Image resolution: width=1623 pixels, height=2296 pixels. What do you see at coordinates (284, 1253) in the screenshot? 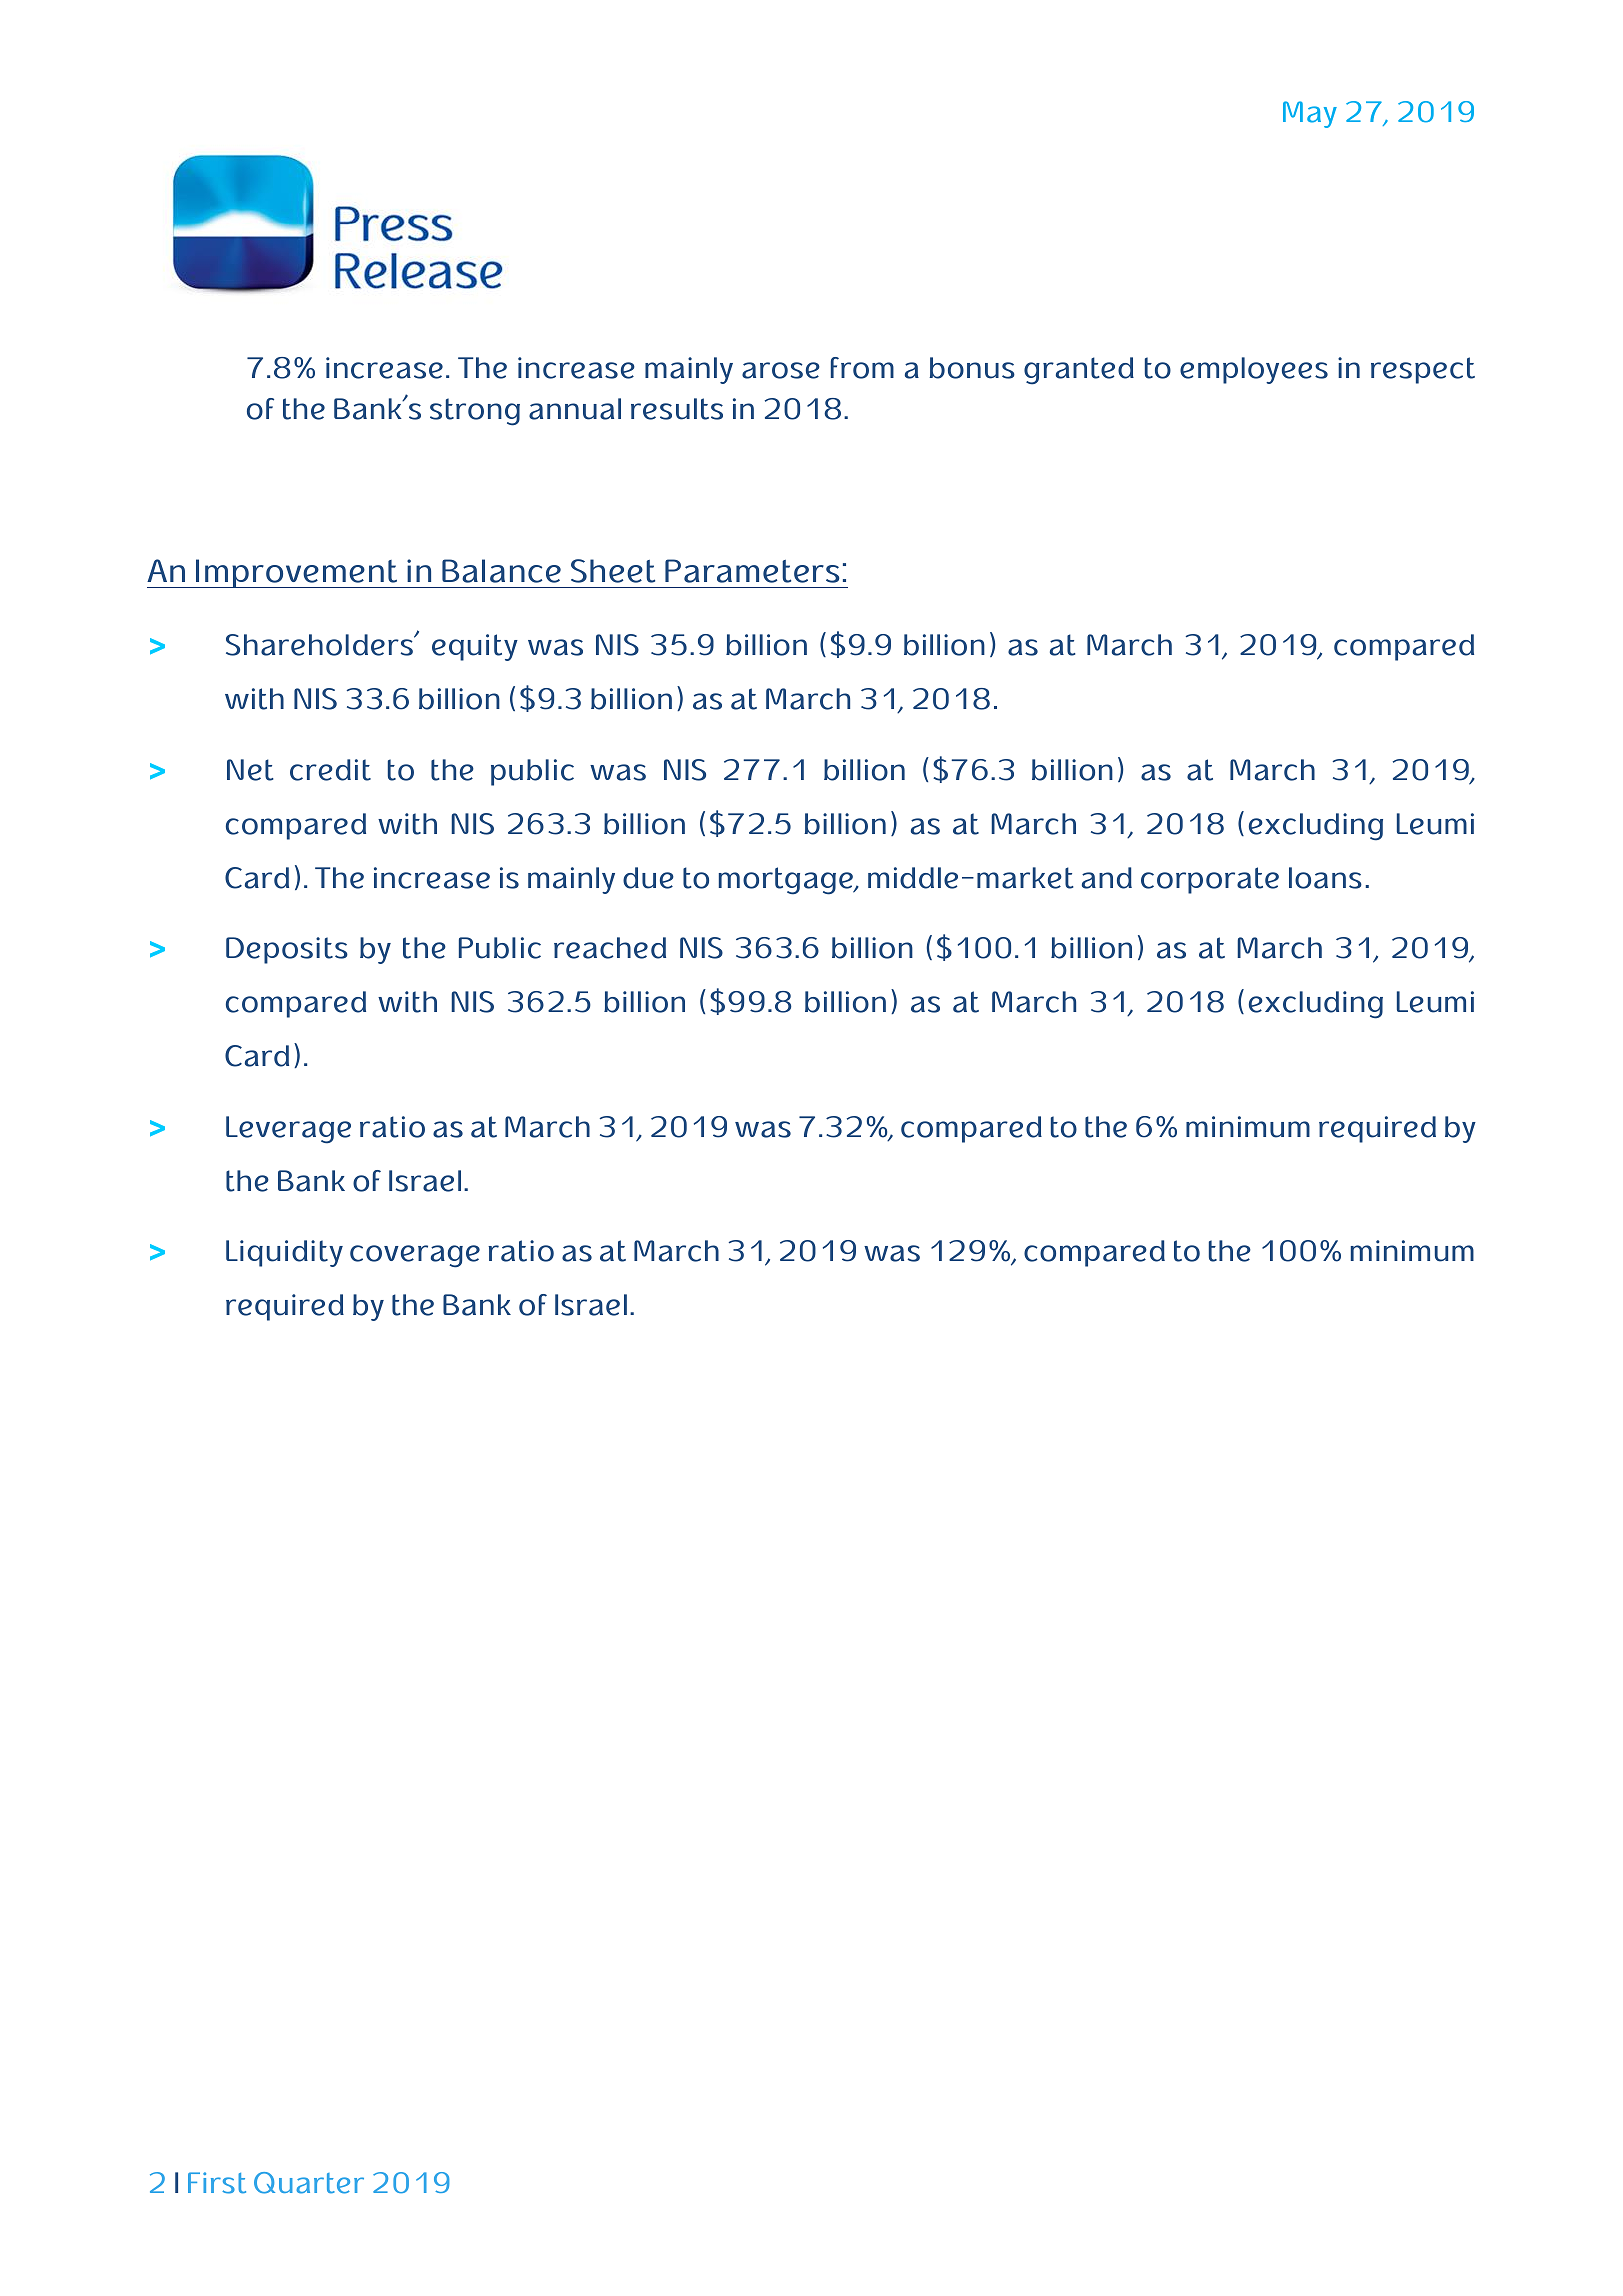
I see `Liquidity` at bounding box center [284, 1253].
